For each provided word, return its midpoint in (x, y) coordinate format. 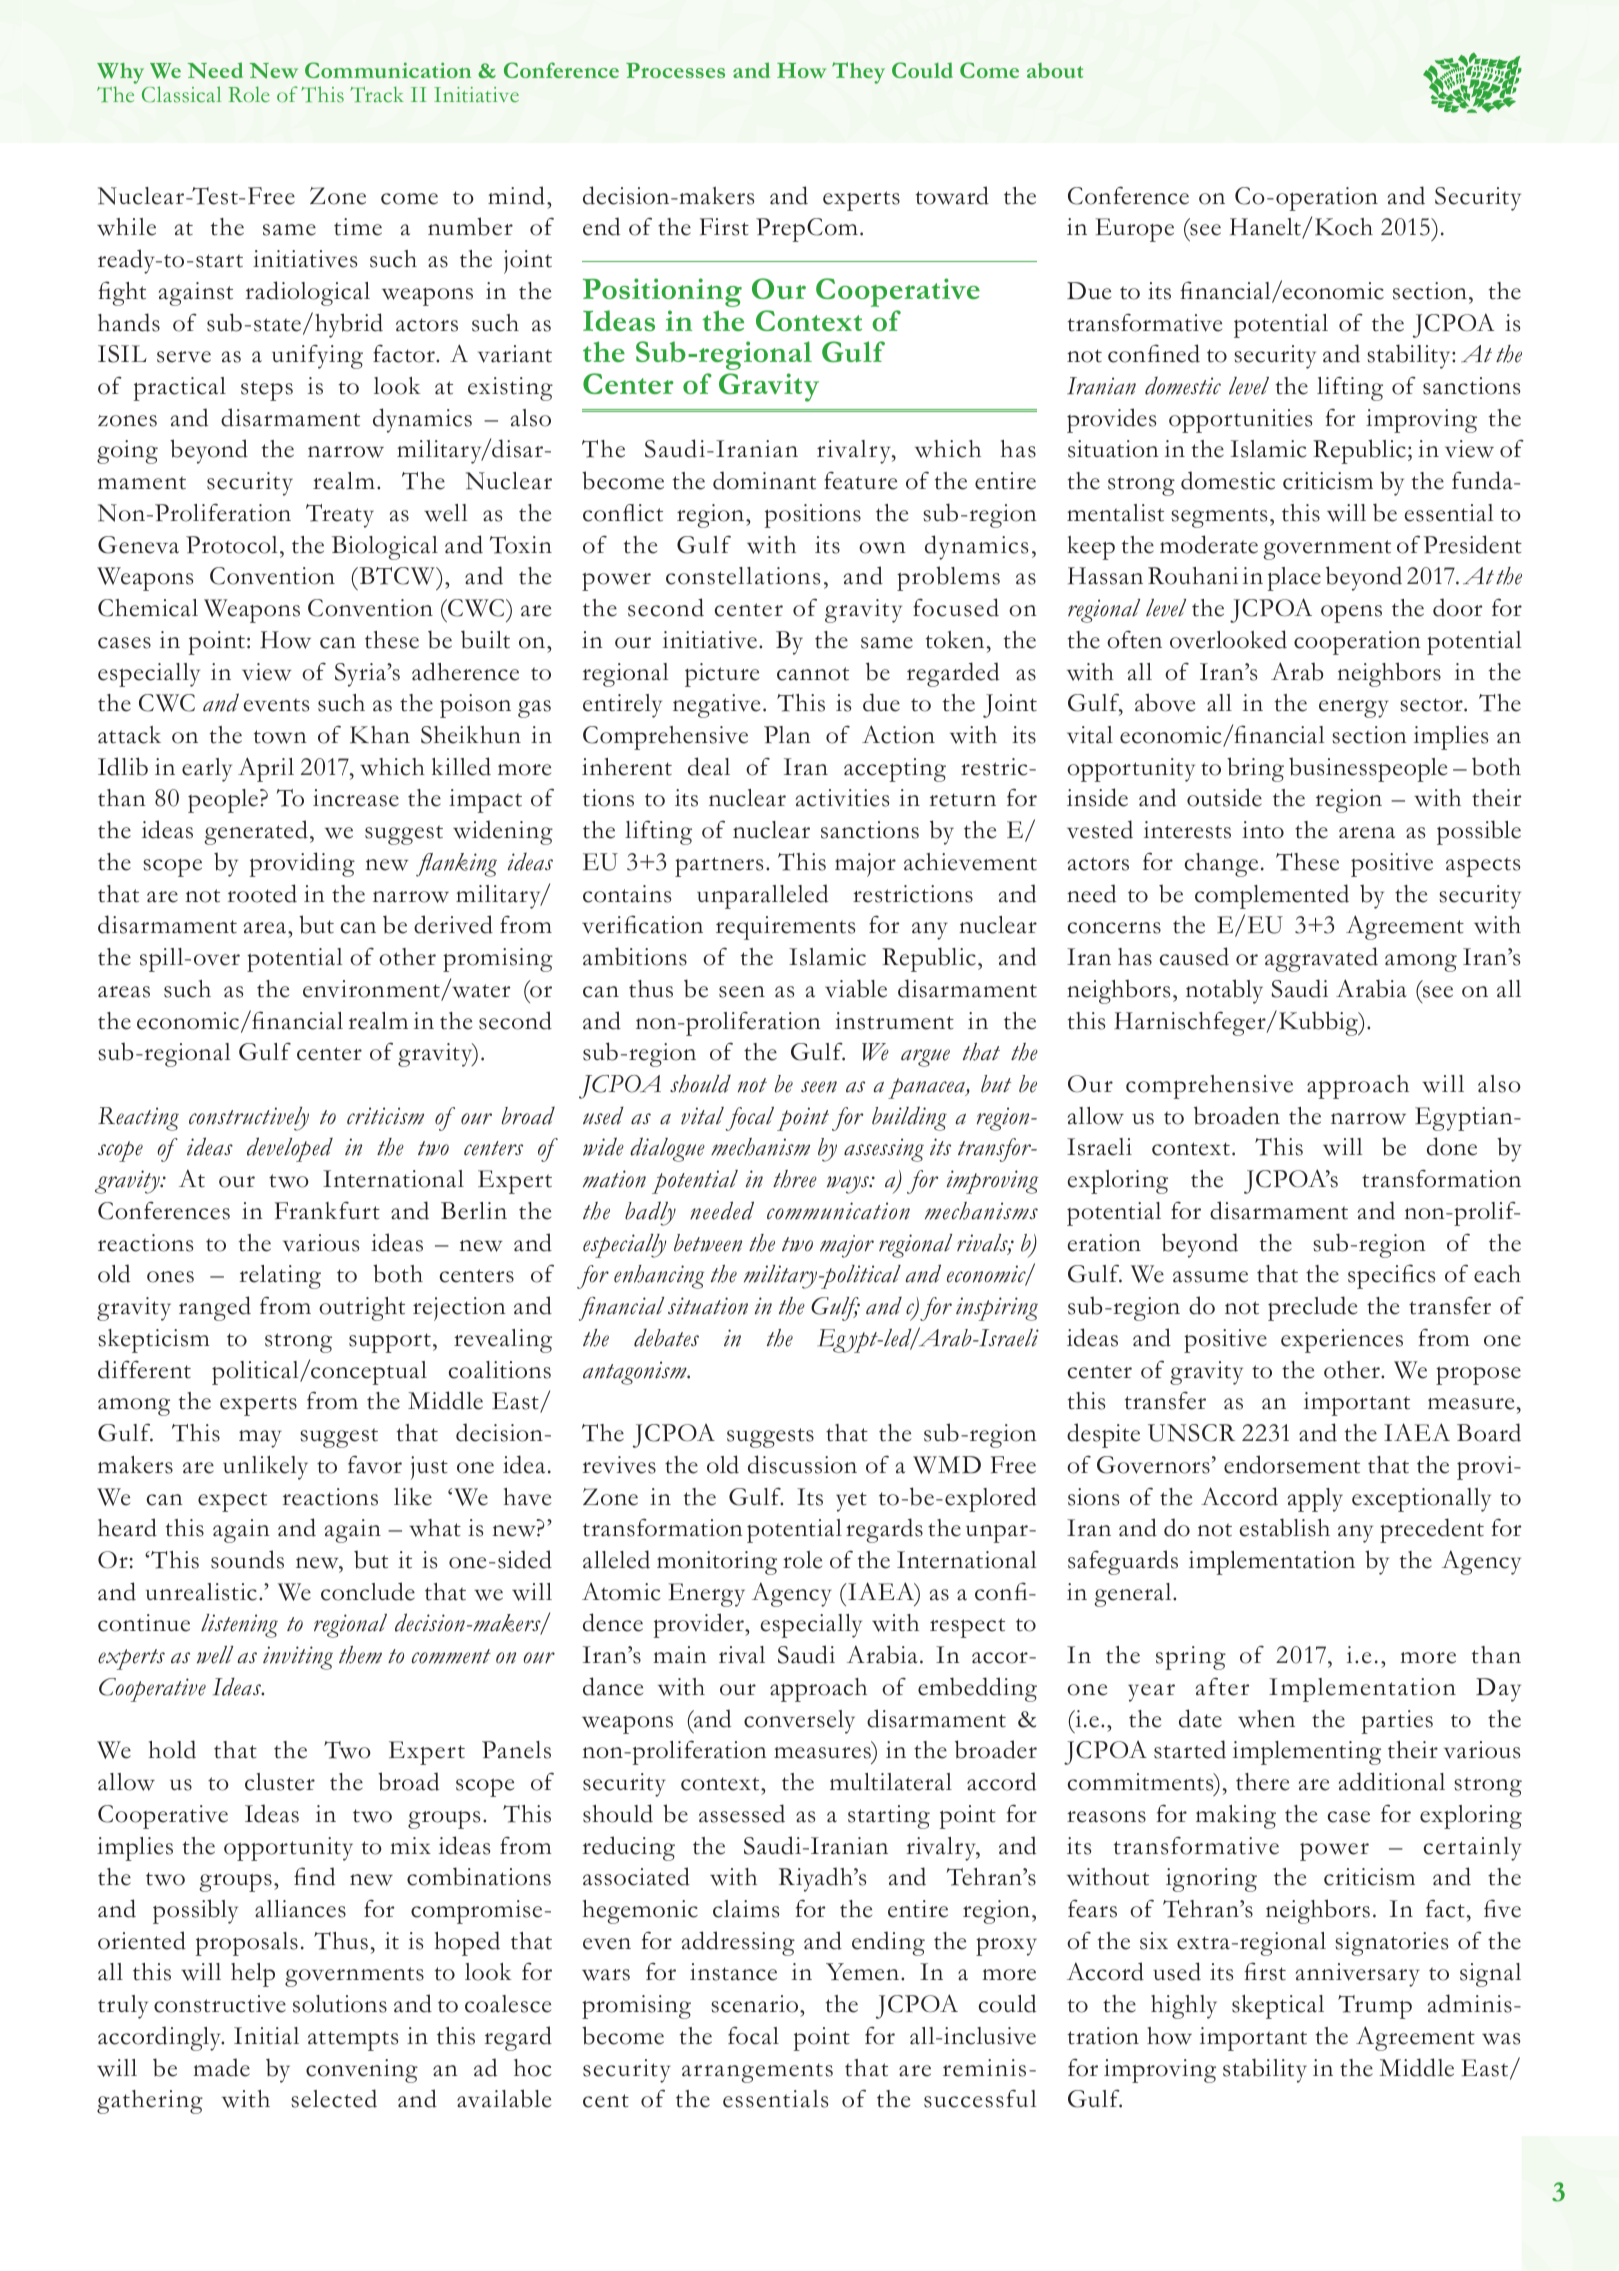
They (858, 73)
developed (290, 1149)
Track (377, 95)
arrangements (757, 2073)
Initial (266, 2036)
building (909, 1118)
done (1452, 1146)
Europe (1134, 230)
